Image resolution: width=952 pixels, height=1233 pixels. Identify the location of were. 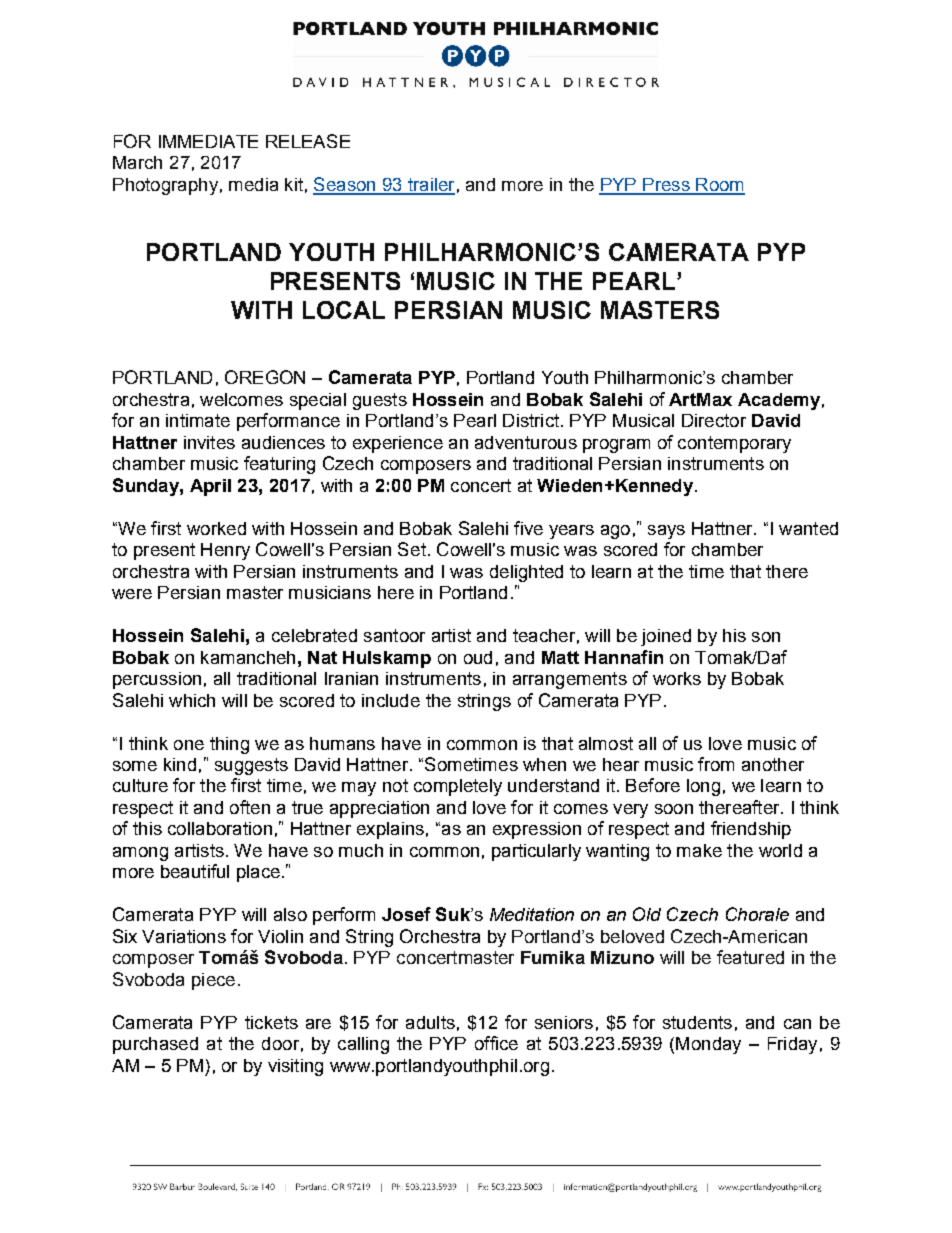
(132, 594).
